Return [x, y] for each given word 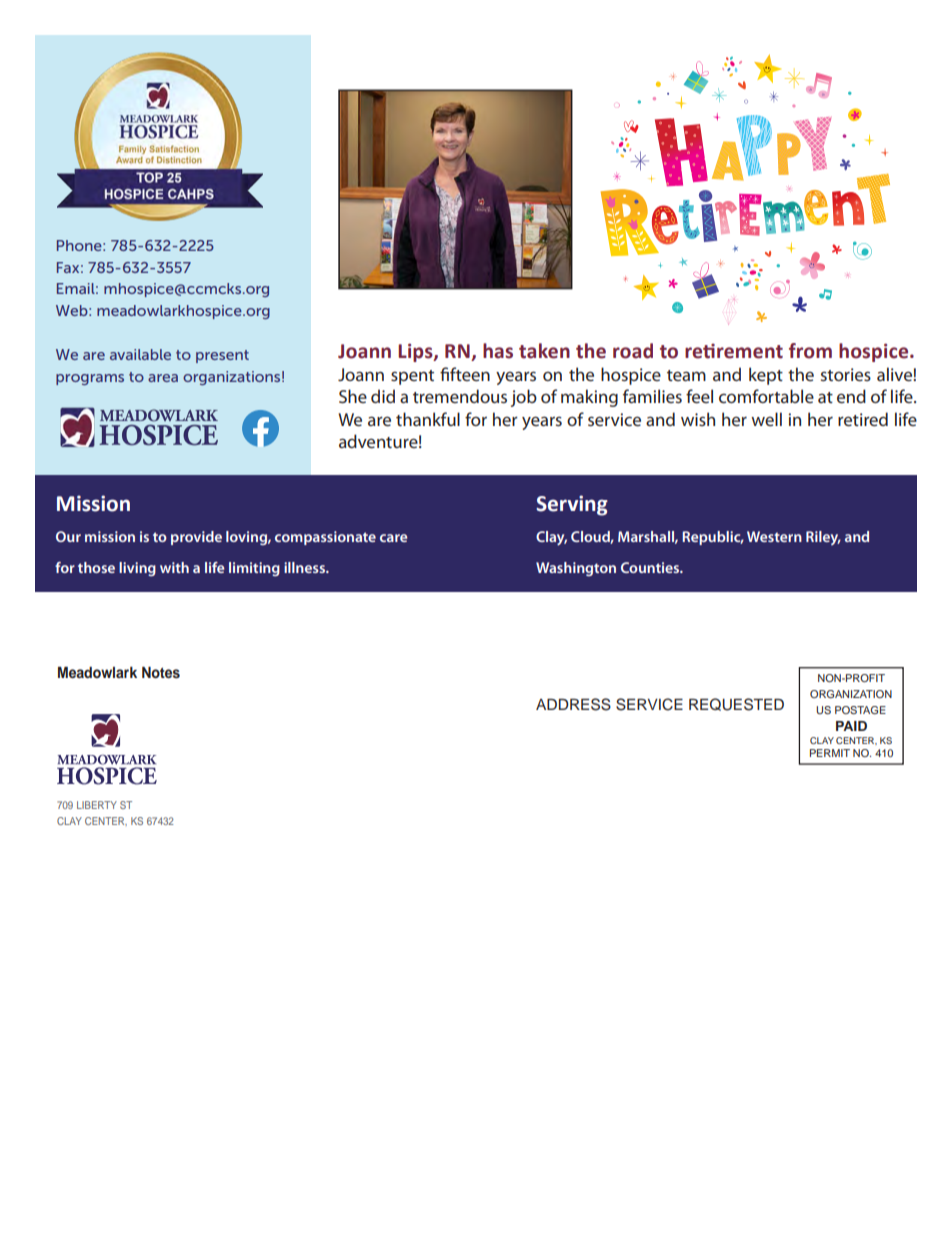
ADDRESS [573, 704]
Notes [161, 673]
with [174, 567]
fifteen [465, 374]
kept [766, 376]
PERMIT [830, 753]
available [140, 354]
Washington [576, 569]
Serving [572, 505]
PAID [851, 726]
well [766, 419]
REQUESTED [736, 704]
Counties [651, 567]
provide [196, 538]
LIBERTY [97, 805]
